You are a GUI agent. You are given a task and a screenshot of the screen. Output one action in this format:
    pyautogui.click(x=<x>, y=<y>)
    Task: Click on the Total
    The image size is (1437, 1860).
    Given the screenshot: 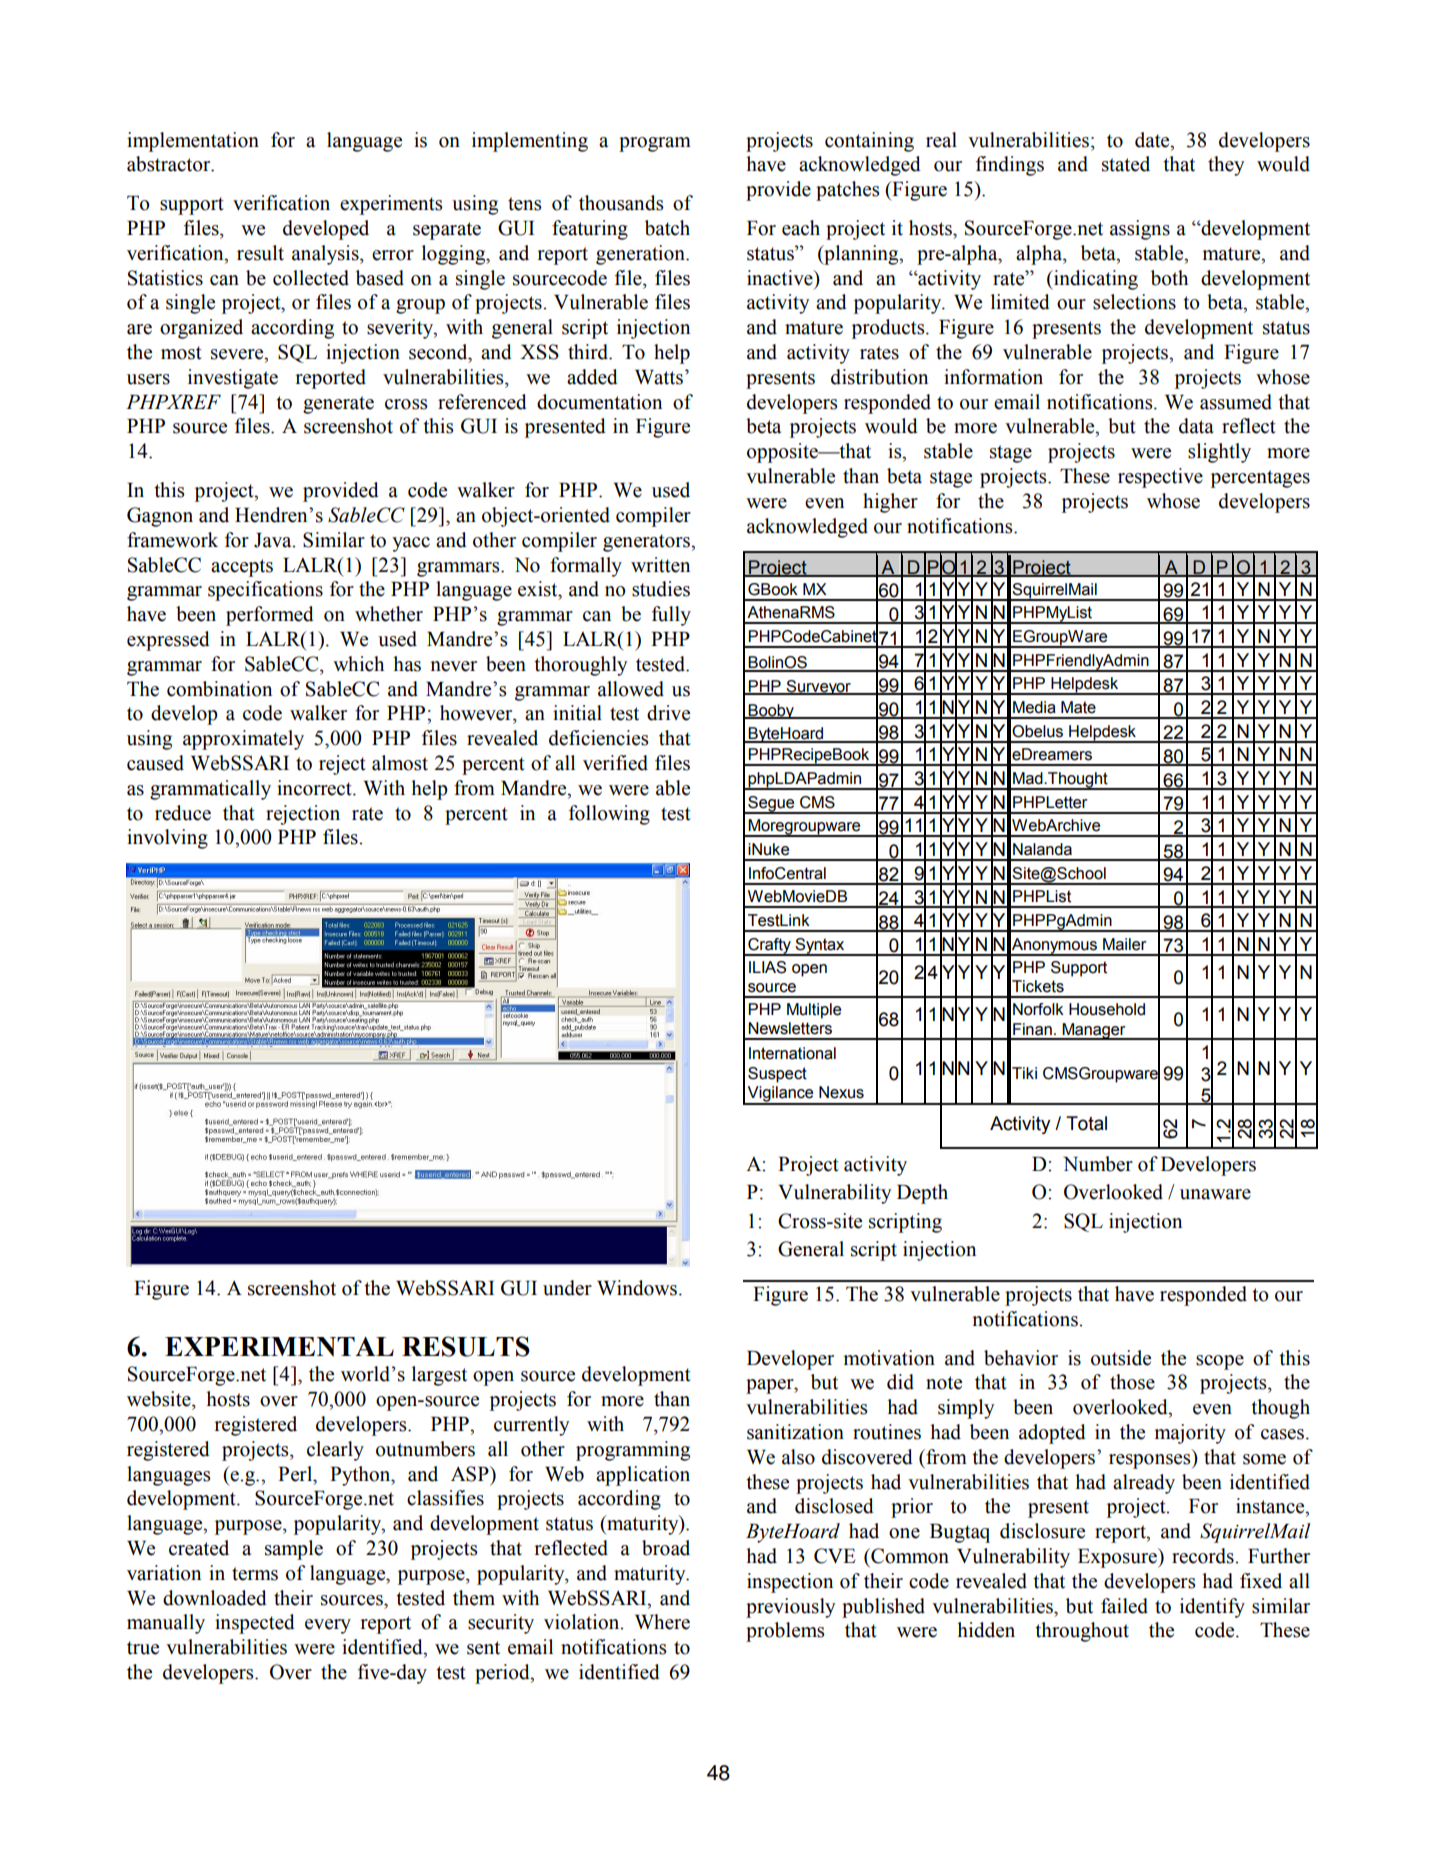 What is the action you would take?
    pyautogui.click(x=1086, y=1123)
